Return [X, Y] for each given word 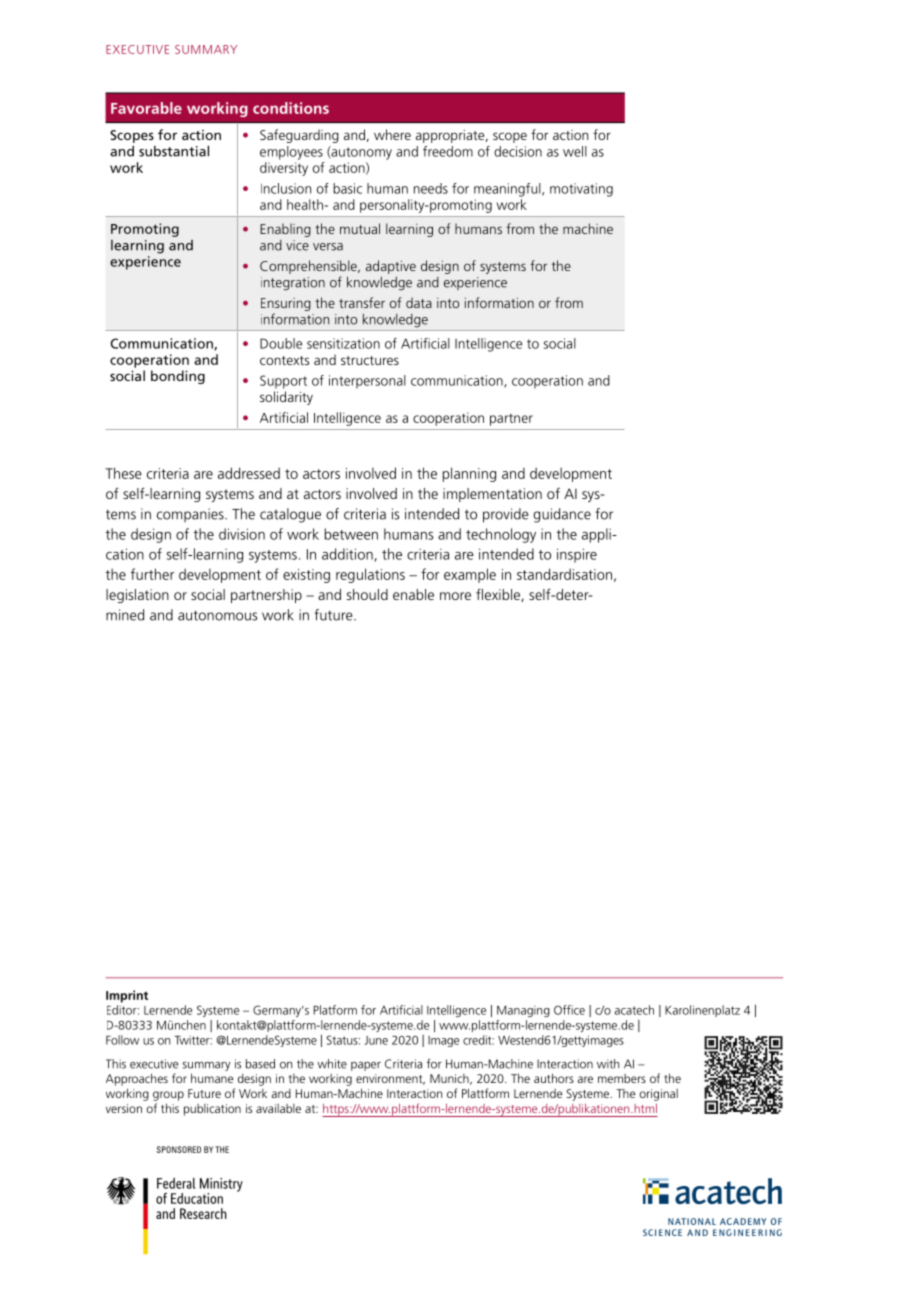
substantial [174, 151]
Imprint [127, 996]
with [608, 1064]
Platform [335, 1010]
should [367, 594]
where [392, 134]
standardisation [564, 574]
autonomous [217, 615]
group [168, 1096]
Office [569, 1010]
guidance [562, 515]
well [575, 151]
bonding [178, 377]
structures [370, 360]
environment [390, 1079]
